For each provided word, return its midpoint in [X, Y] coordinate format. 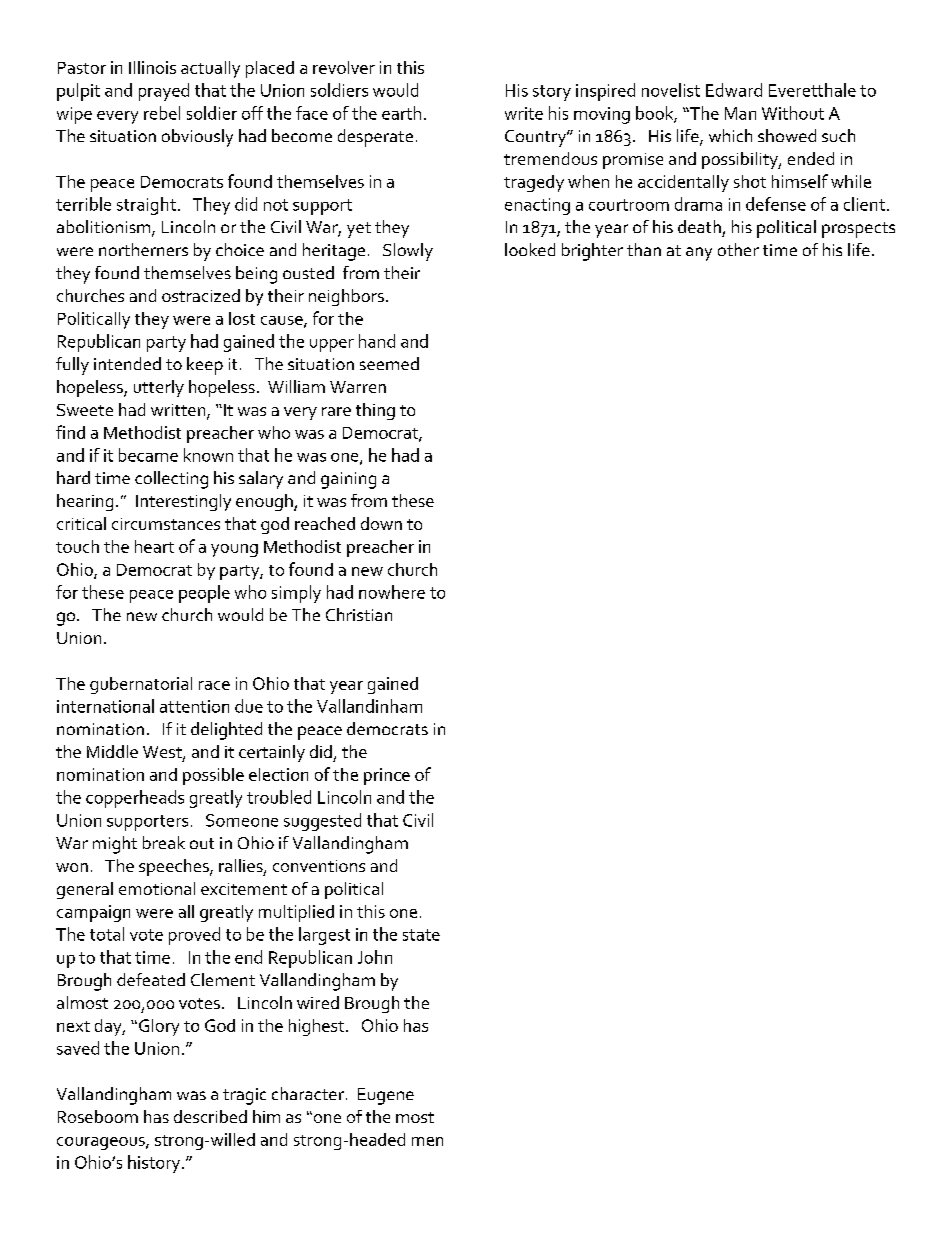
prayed [164, 92]
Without [793, 113]
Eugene [386, 1096]
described [210, 1116]
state [421, 935]
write [524, 113]
